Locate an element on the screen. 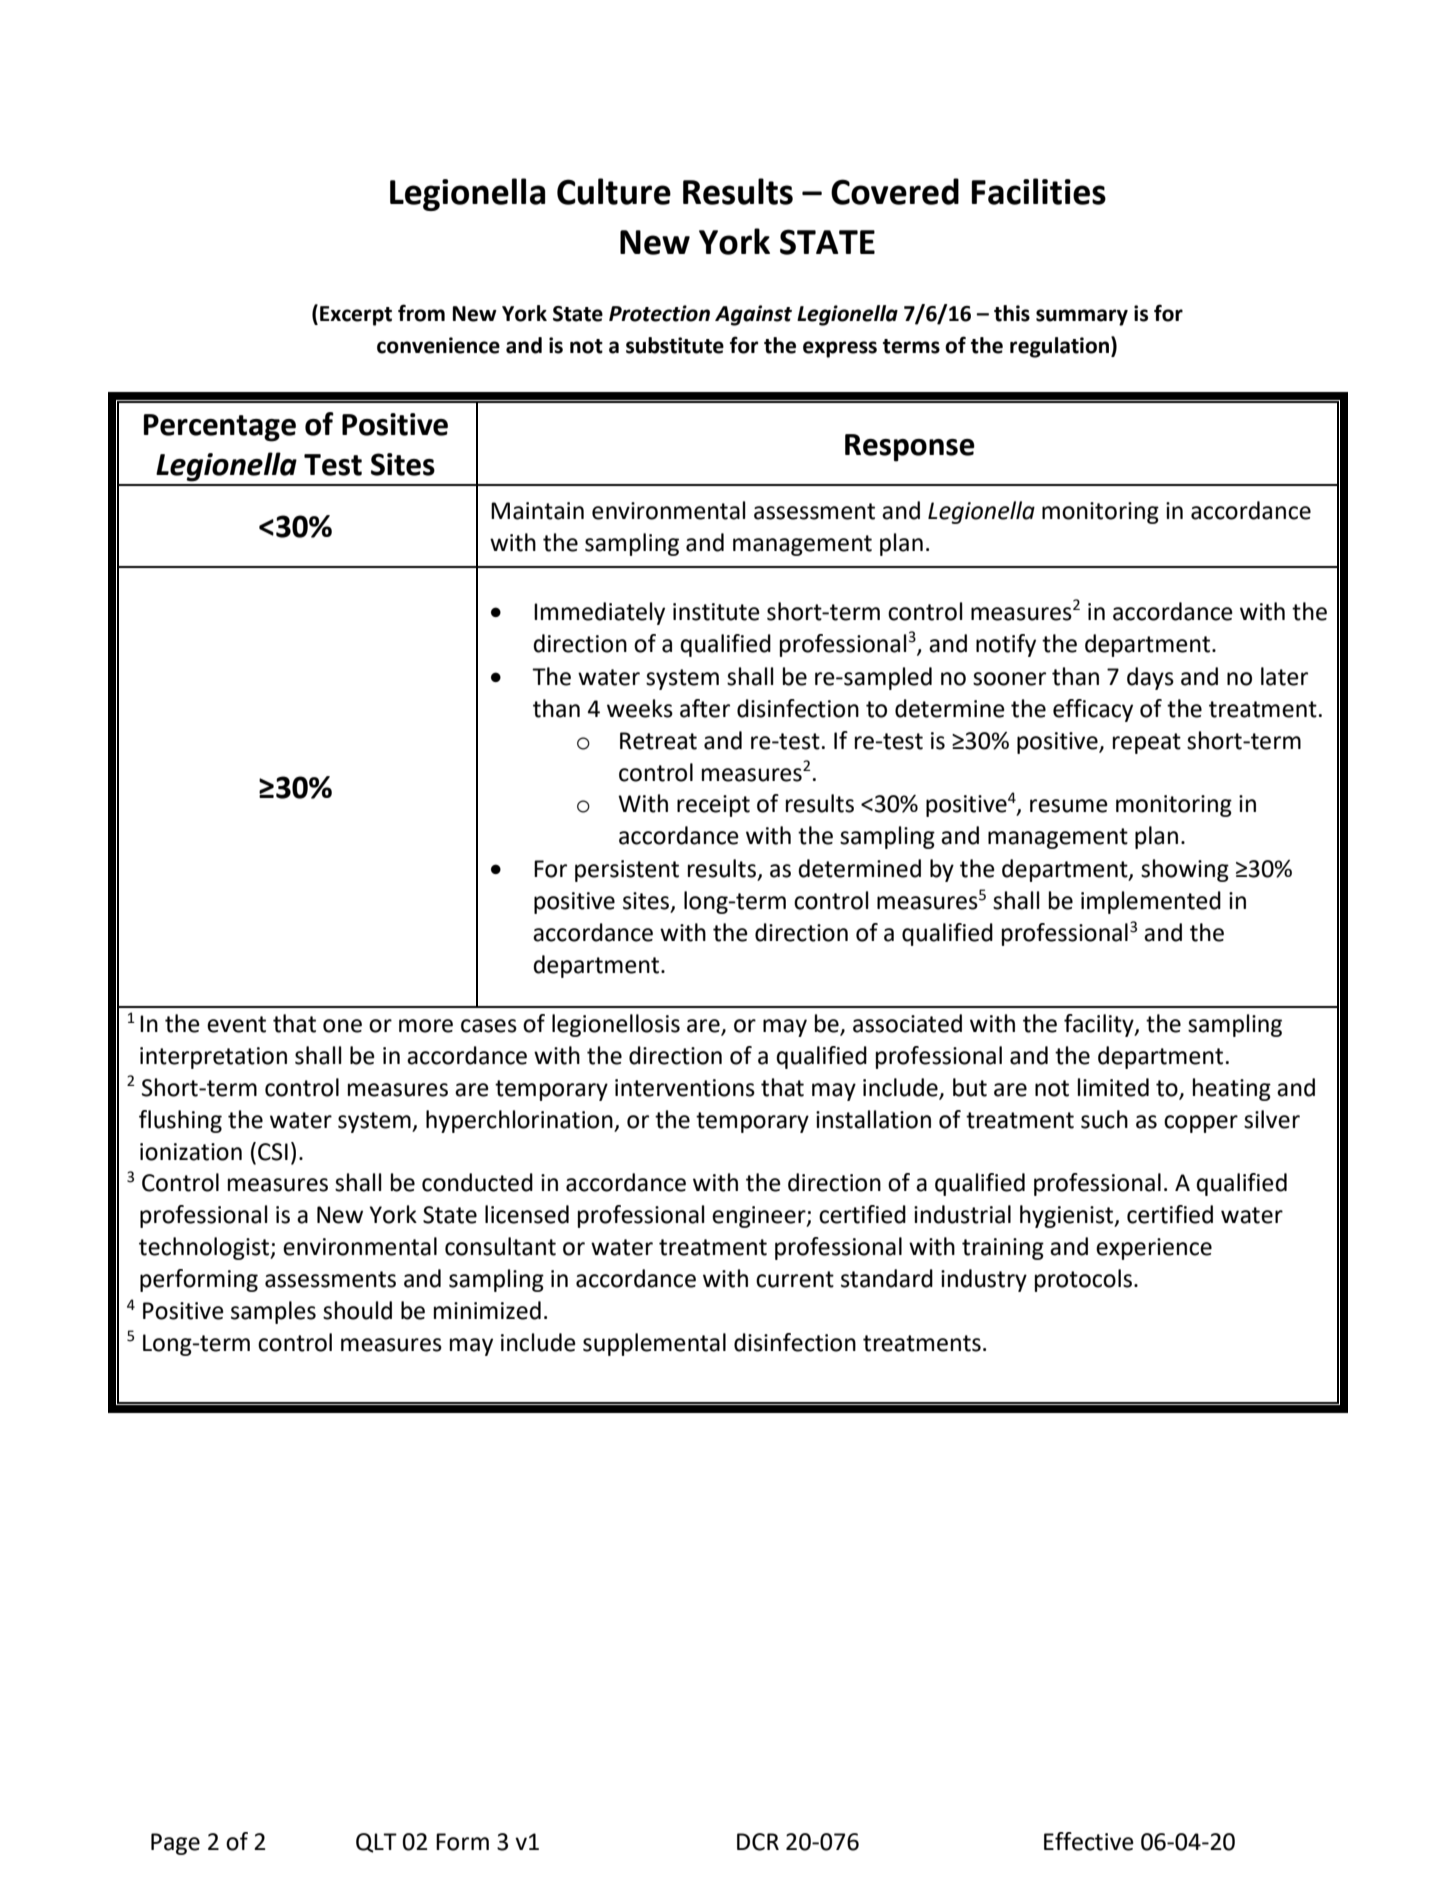 This screenshot has height=1879, width=1452. summary is located at coordinates (1082, 317).
